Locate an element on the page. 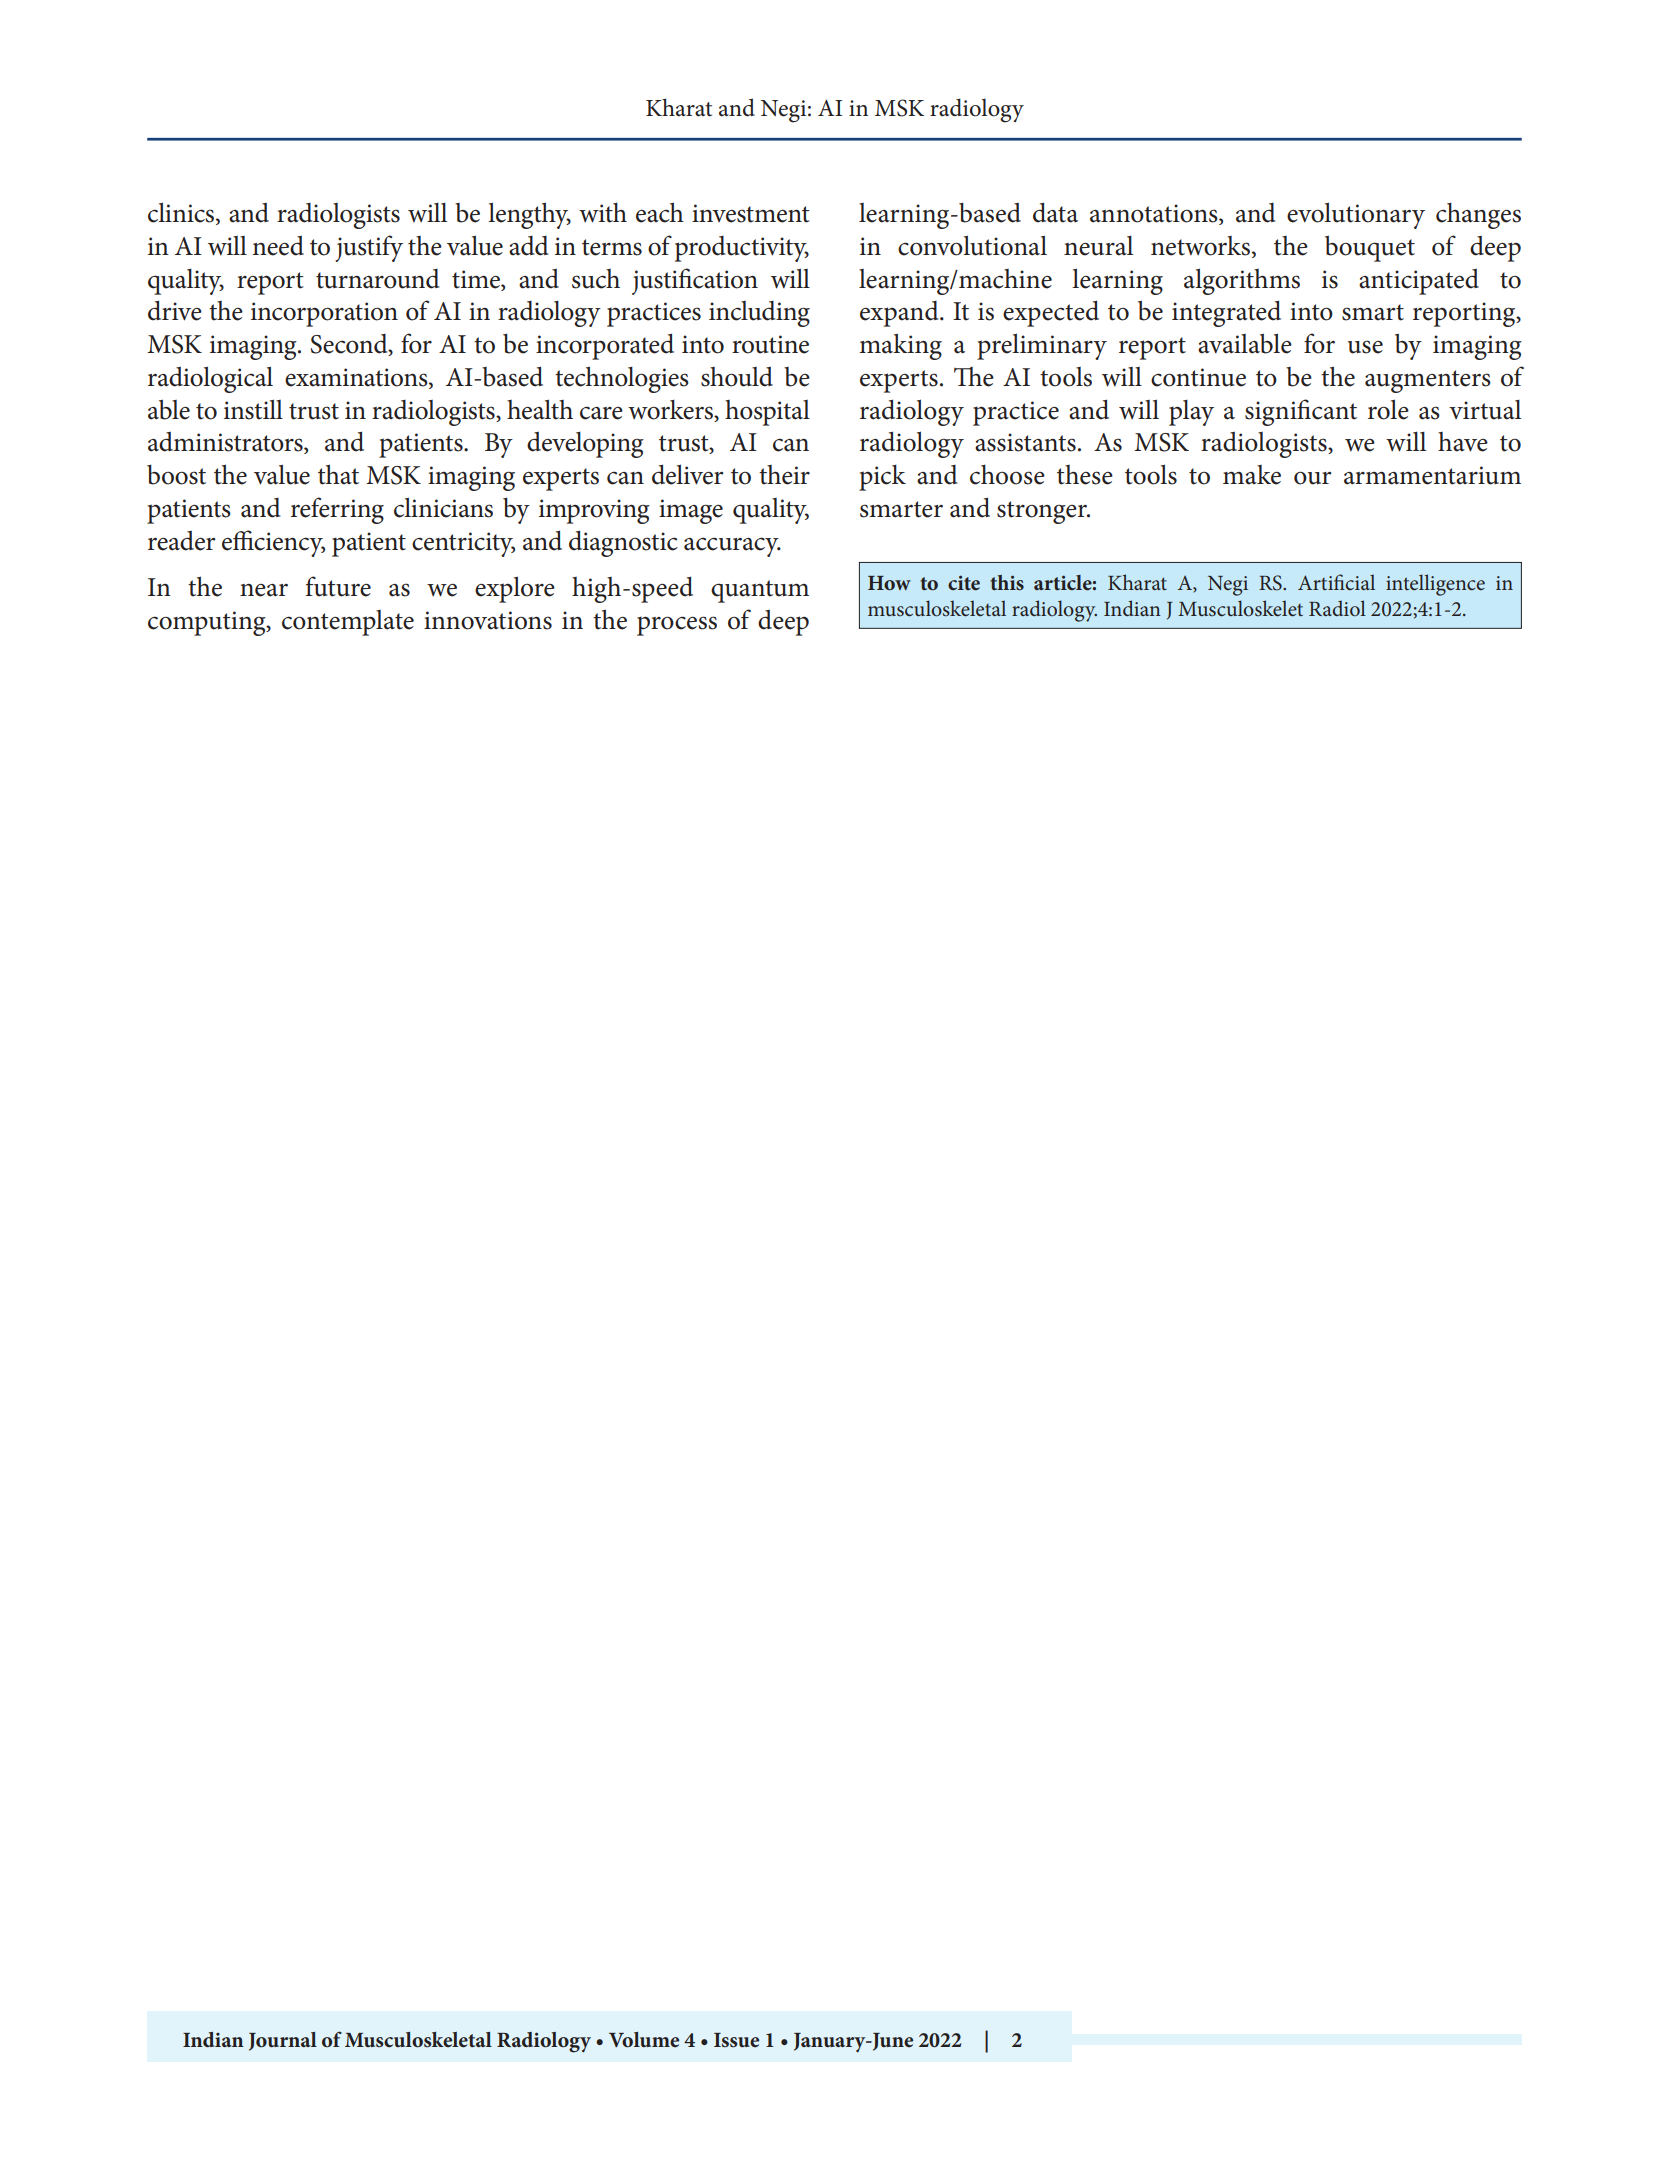 The image size is (1669, 2160). significant is located at coordinates (1301, 412).
